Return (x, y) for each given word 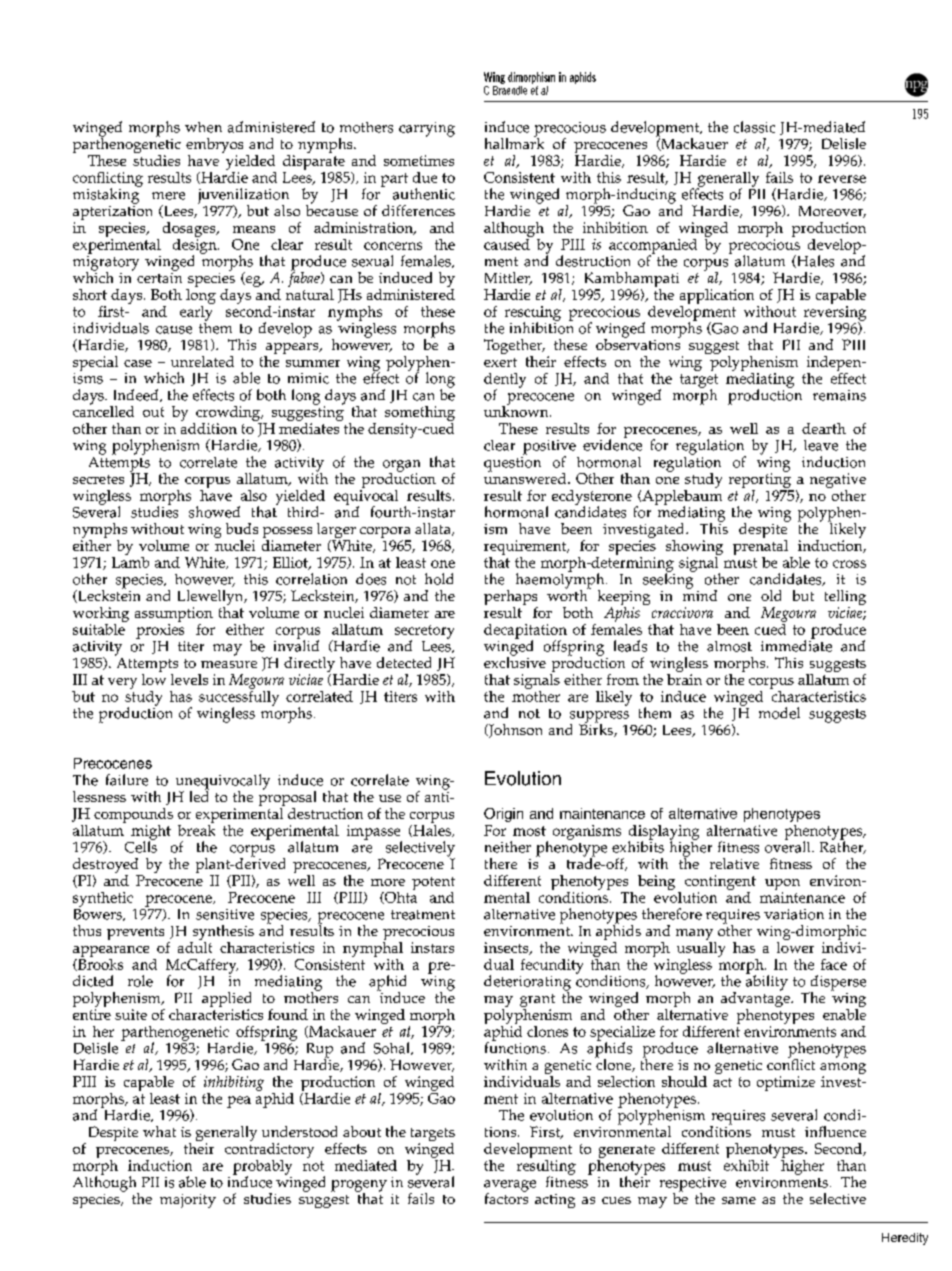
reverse (842, 179)
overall (789, 846)
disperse (837, 984)
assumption (174, 616)
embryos (214, 147)
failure (127, 780)
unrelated (202, 361)
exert (500, 362)
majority (188, 1201)
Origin (503, 815)
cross (849, 564)
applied (226, 1001)
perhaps (511, 599)
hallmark (514, 142)
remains (839, 395)
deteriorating (527, 984)
